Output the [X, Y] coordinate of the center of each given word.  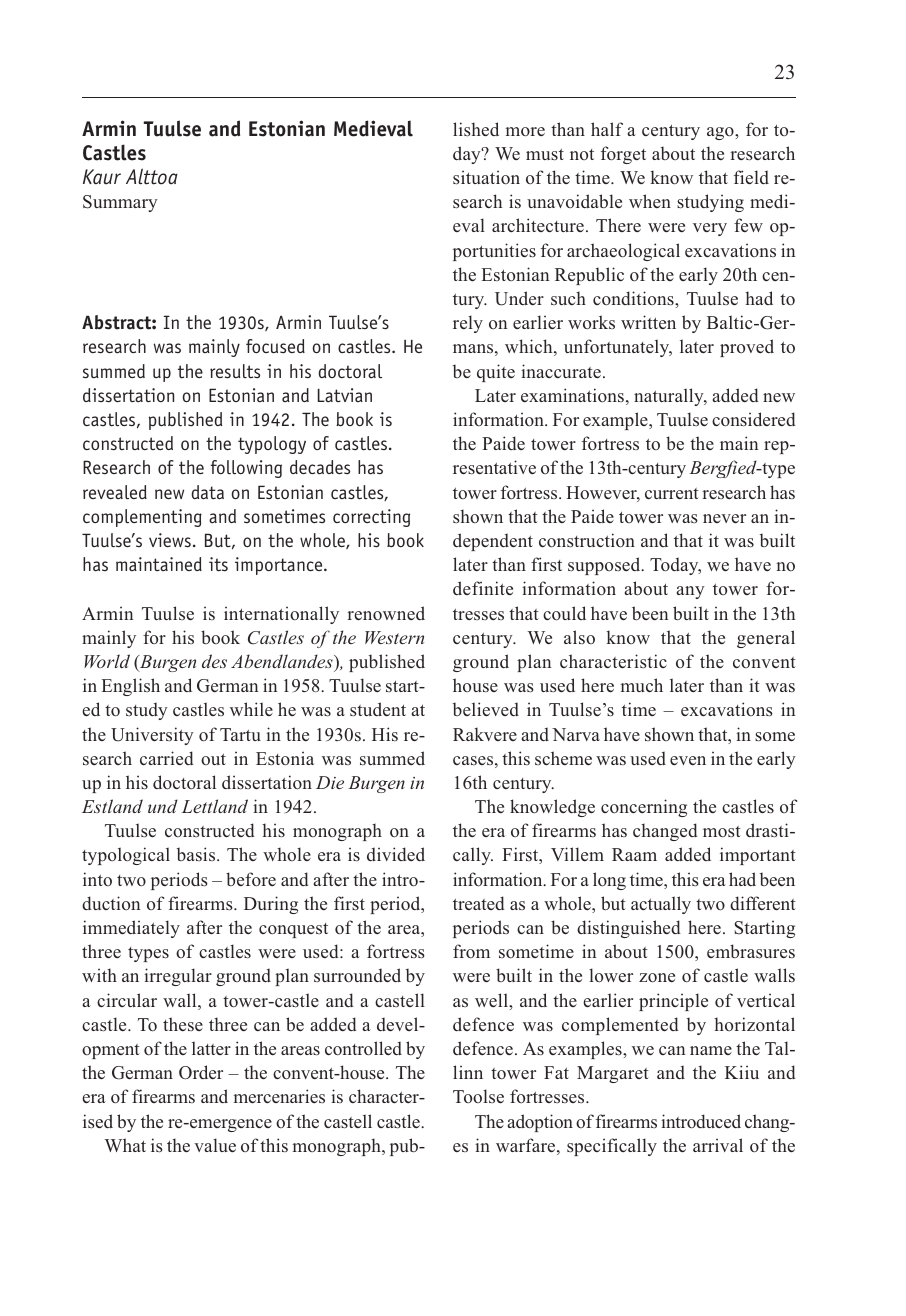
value [215, 1145]
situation [486, 177]
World [107, 661]
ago [721, 133]
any [690, 592]
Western [394, 637]
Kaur [102, 177]
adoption [540, 1123]
